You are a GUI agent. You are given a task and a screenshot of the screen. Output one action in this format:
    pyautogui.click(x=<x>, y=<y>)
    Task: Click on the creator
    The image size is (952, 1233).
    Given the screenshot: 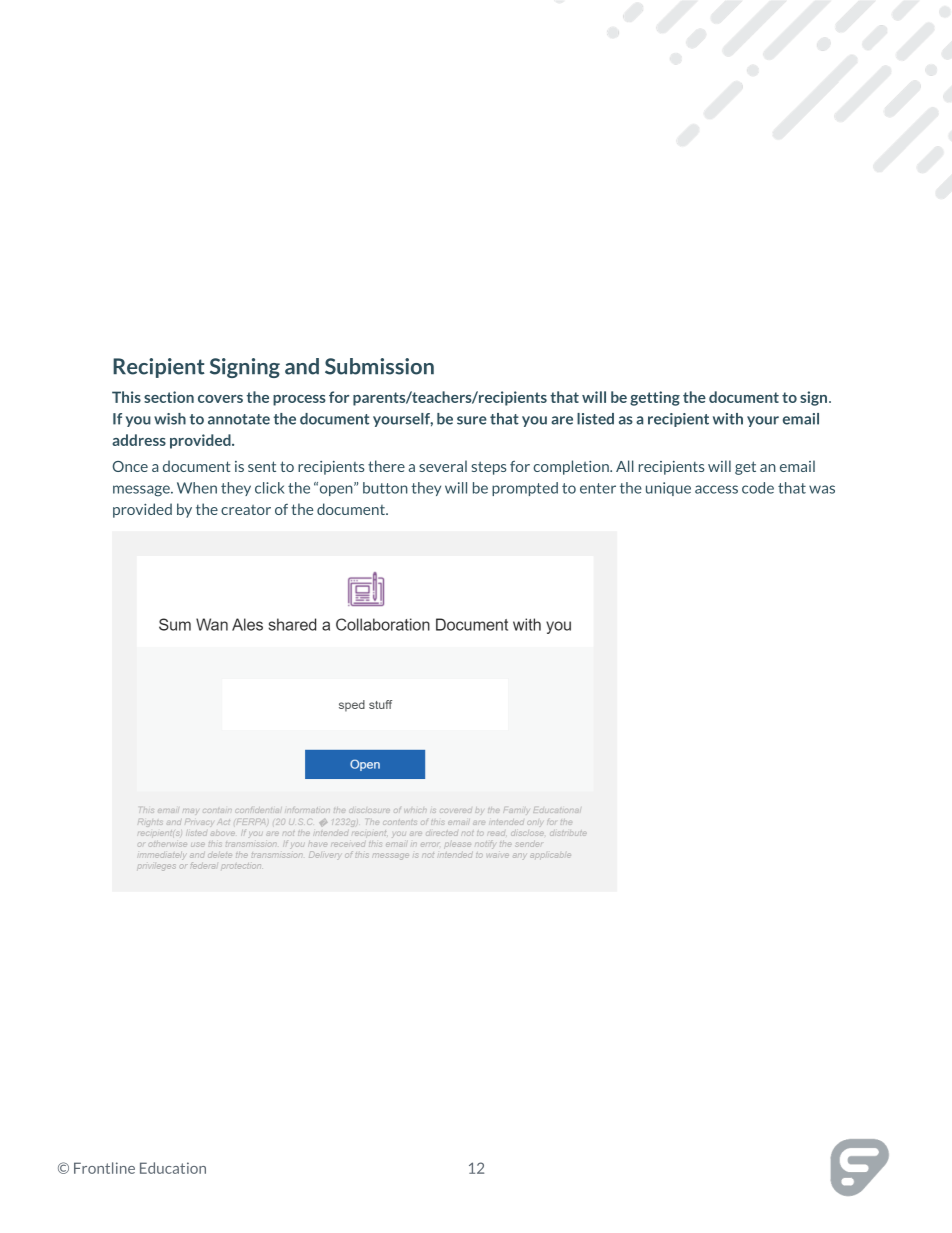 What is the action you would take?
    pyautogui.click(x=246, y=510)
